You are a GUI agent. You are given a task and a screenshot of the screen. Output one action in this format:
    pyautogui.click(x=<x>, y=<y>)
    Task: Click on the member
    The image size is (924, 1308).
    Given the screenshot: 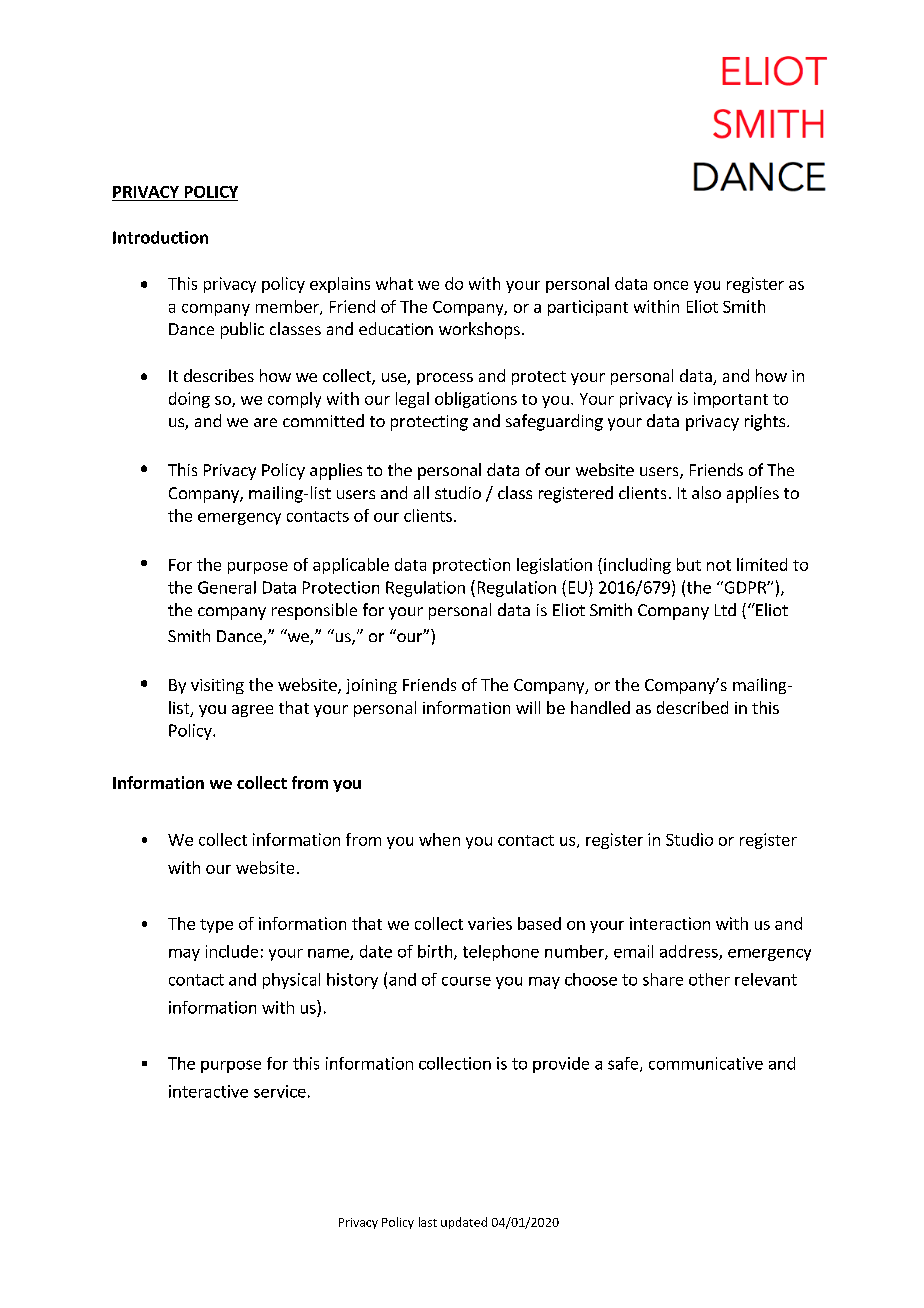 What is the action you would take?
    pyautogui.click(x=288, y=307)
